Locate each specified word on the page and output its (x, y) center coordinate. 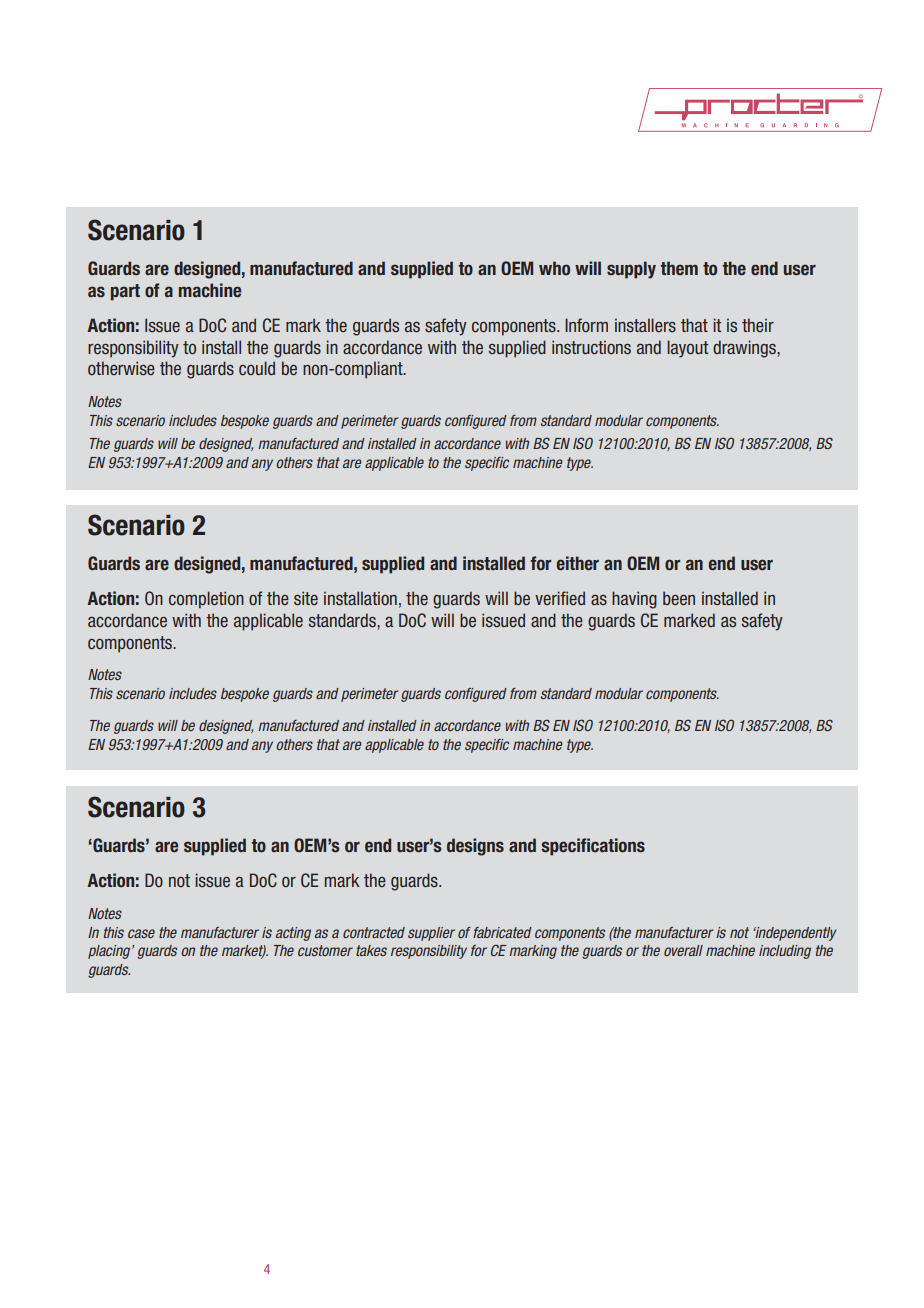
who (554, 268)
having (634, 600)
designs (475, 847)
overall (683, 950)
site (306, 598)
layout (687, 349)
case (141, 933)
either (577, 563)
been (679, 598)
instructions (591, 347)
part (125, 292)
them (679, 268)
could (257, 368)
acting (293, 934)
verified (560, 598)
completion (206, 600)
